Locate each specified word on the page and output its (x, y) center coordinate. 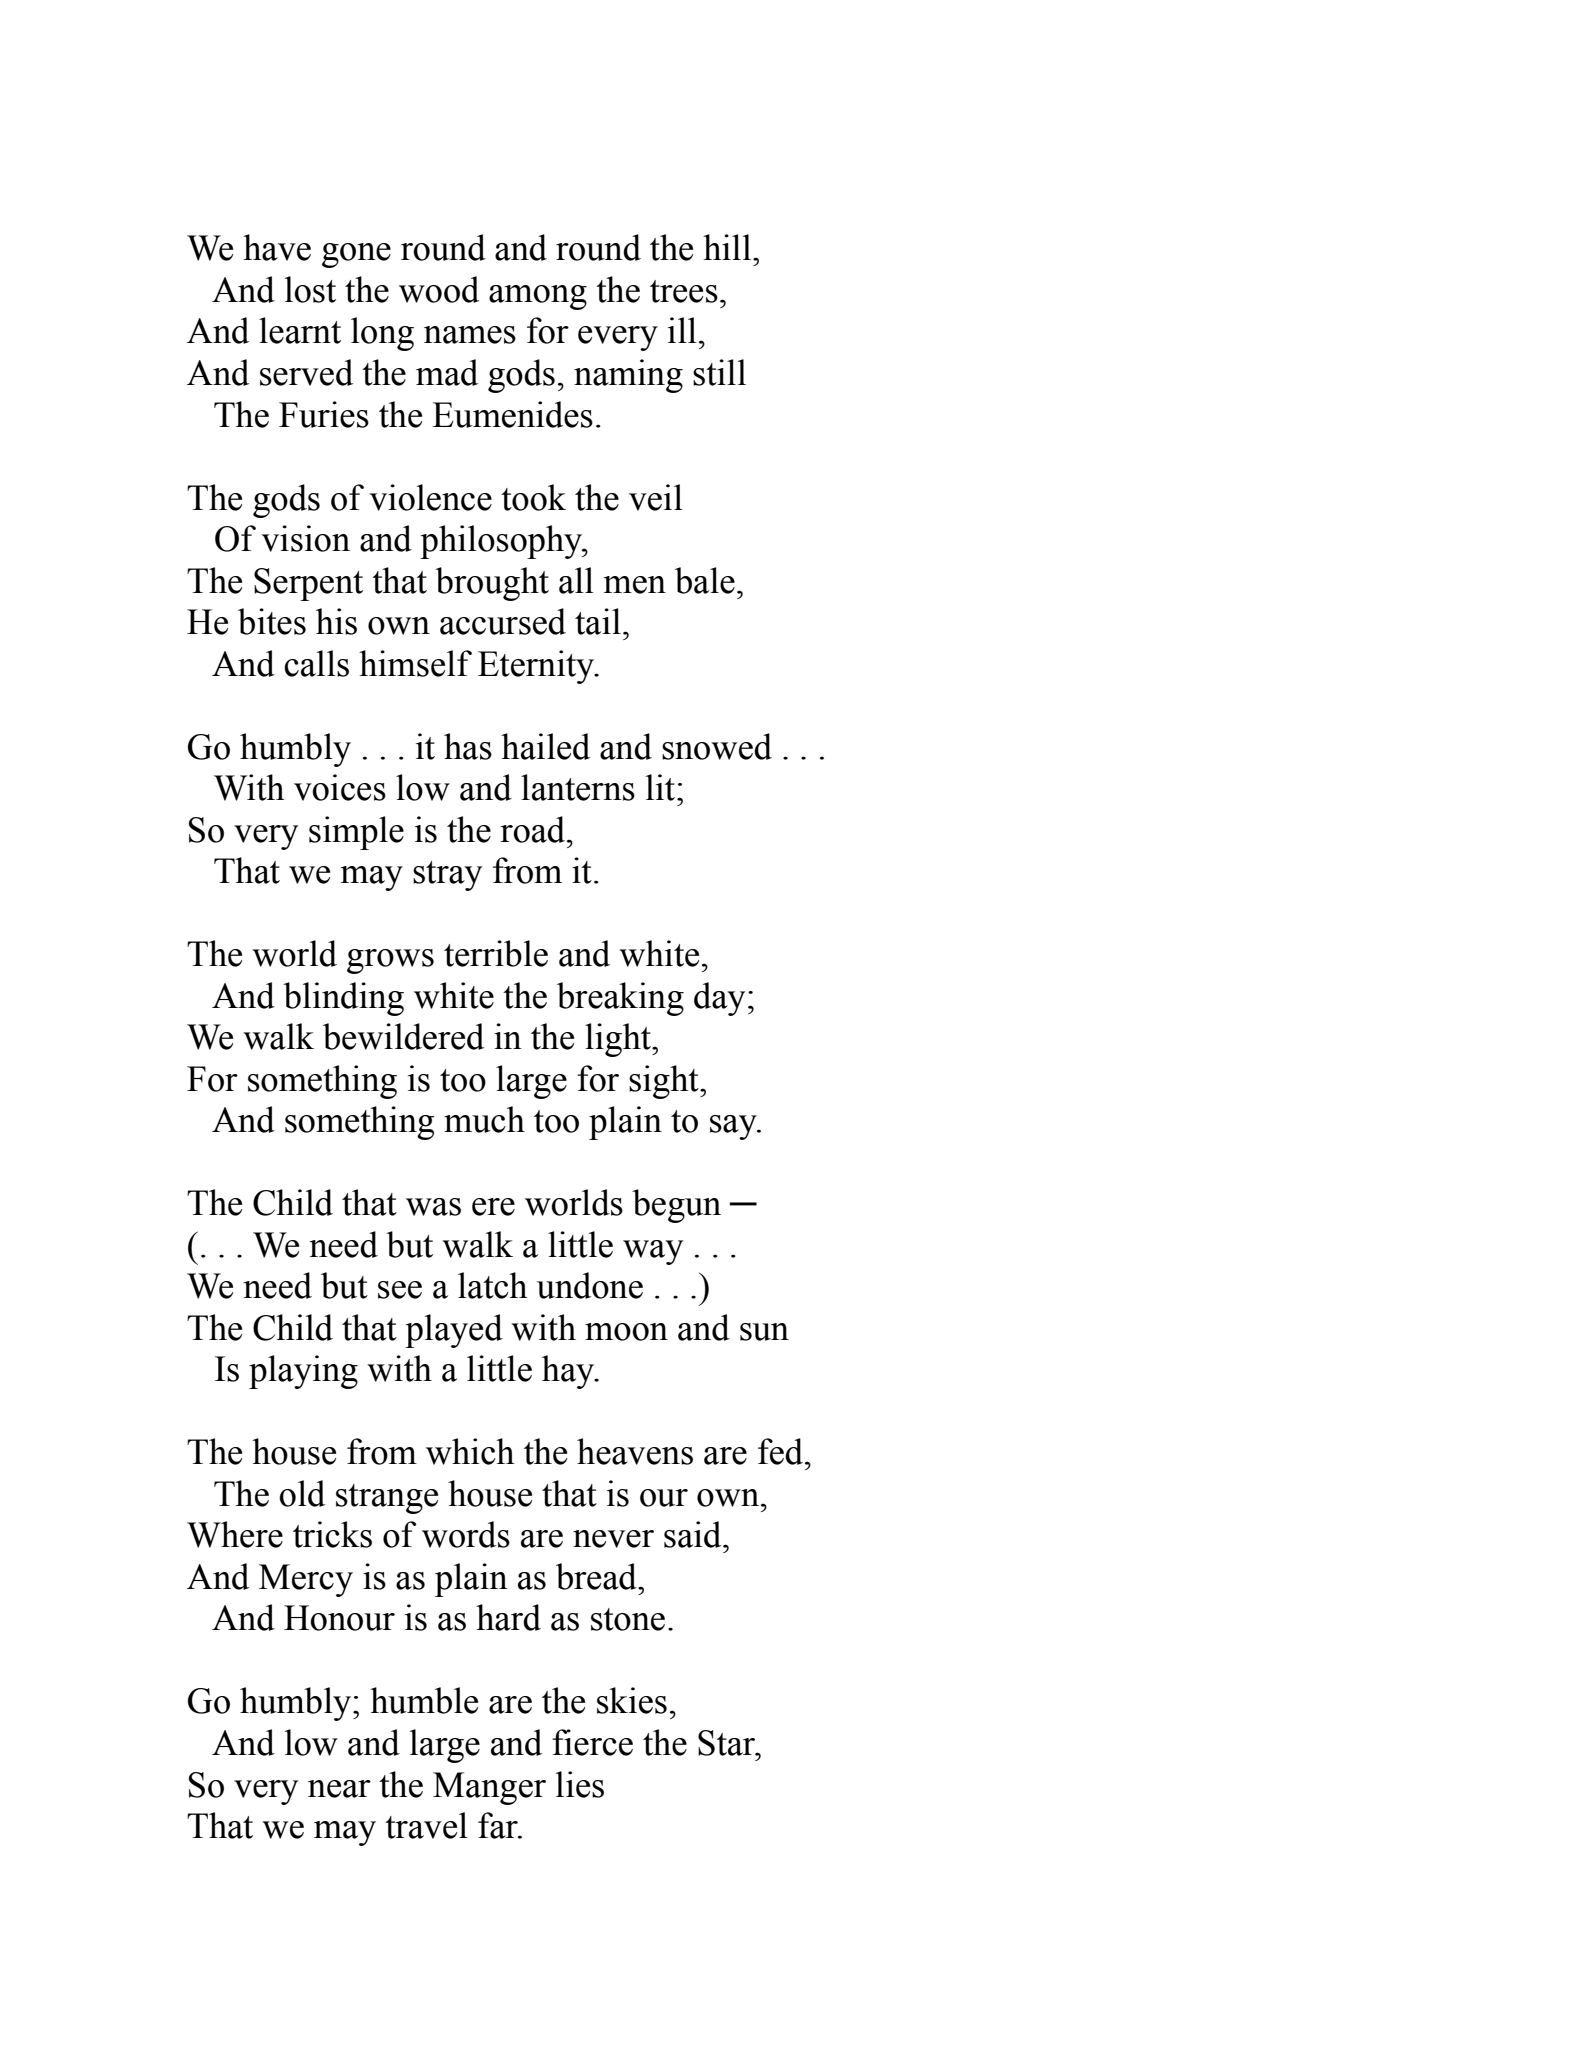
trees (684, 291)
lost (310, 289)
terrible (496, 953)
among (538, 297)
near (339, 1789)
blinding (343, 999)
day (719, 999)
